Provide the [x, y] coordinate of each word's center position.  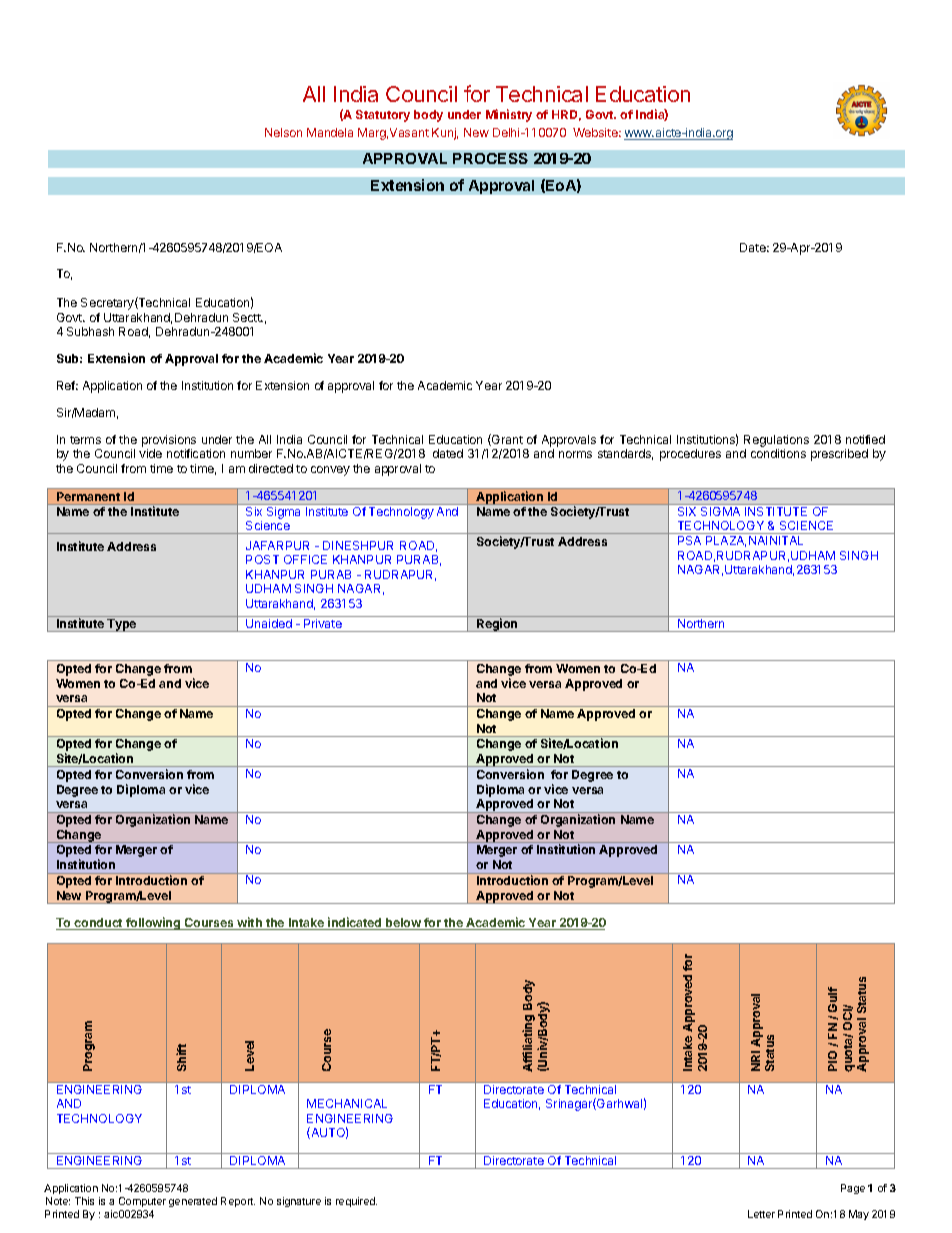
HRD [566, 115]
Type [122, 625]
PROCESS [490, 158]
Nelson [283, 132]
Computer [142, 1202]
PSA [689, 540]
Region [497, 625]
